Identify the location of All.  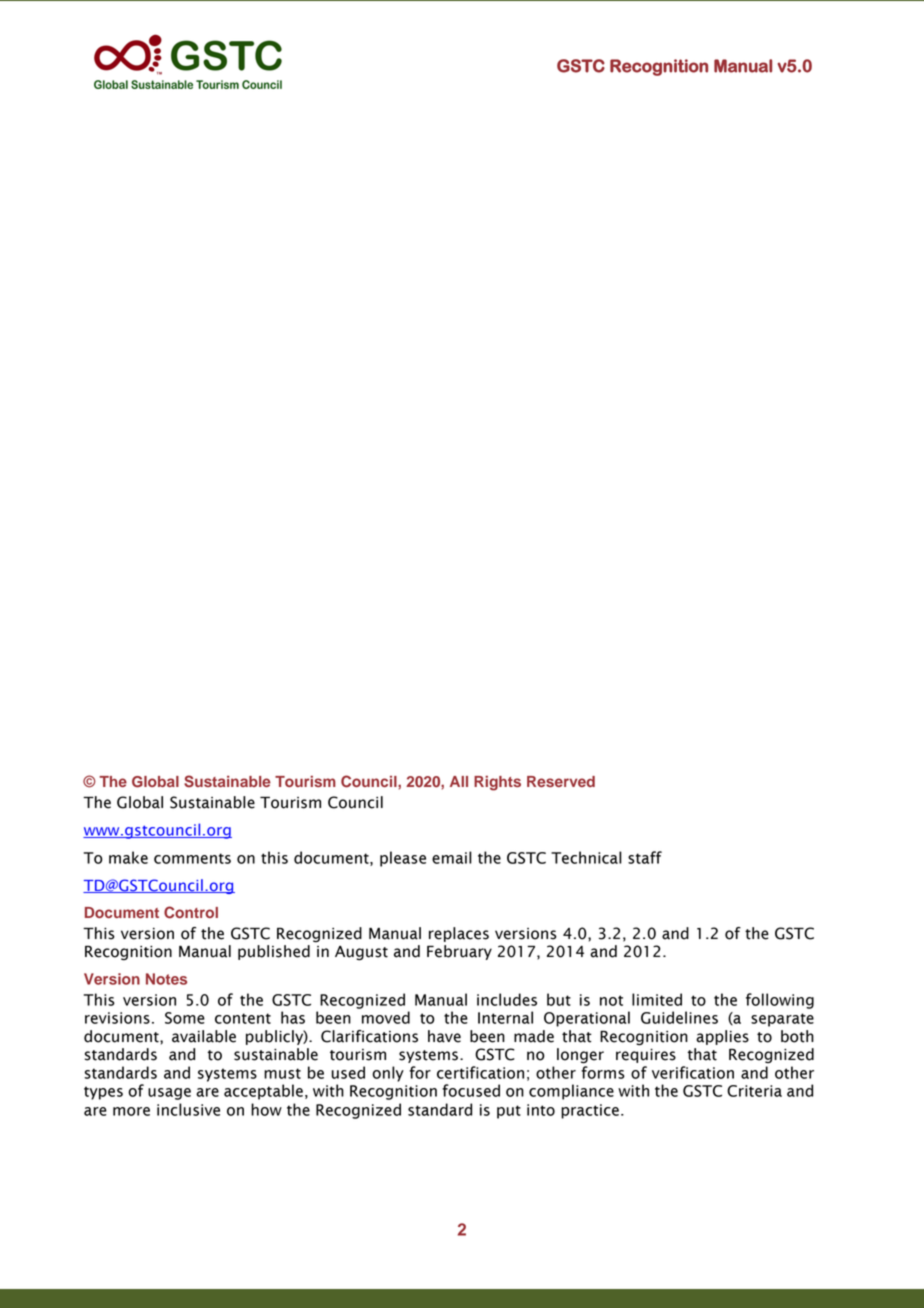
(459, 781).
